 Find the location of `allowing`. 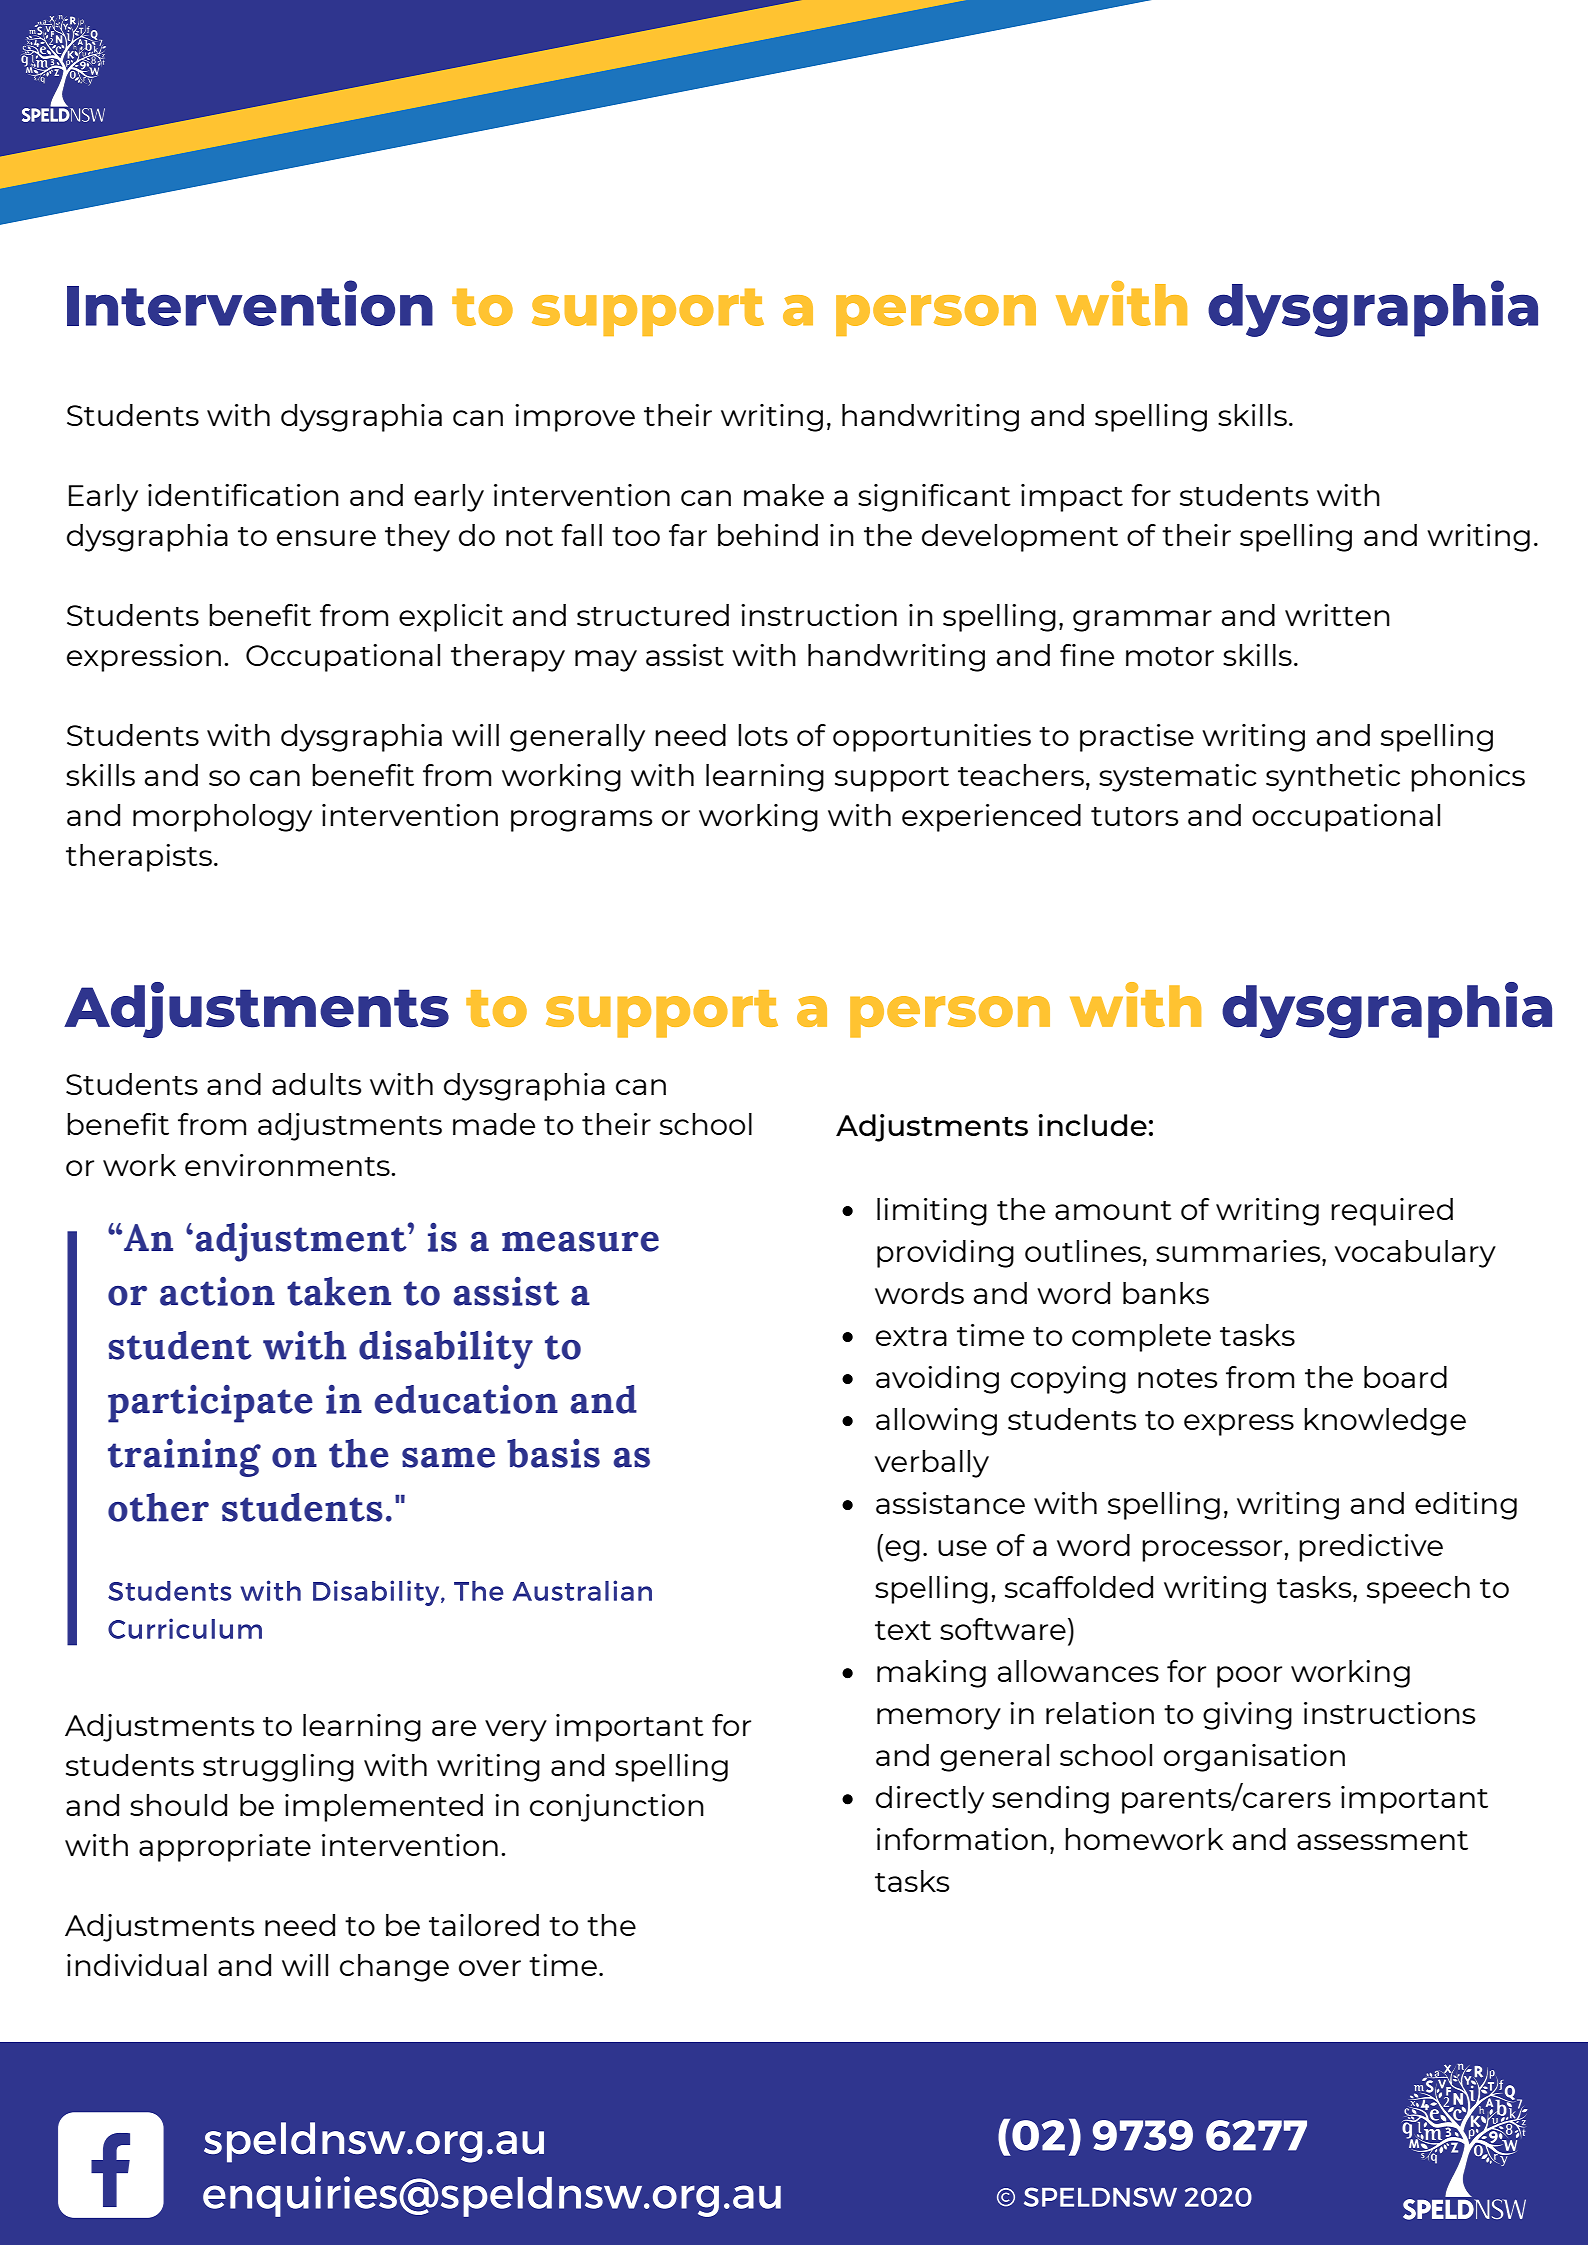

allowing is located at coordinates (936, 1422).
